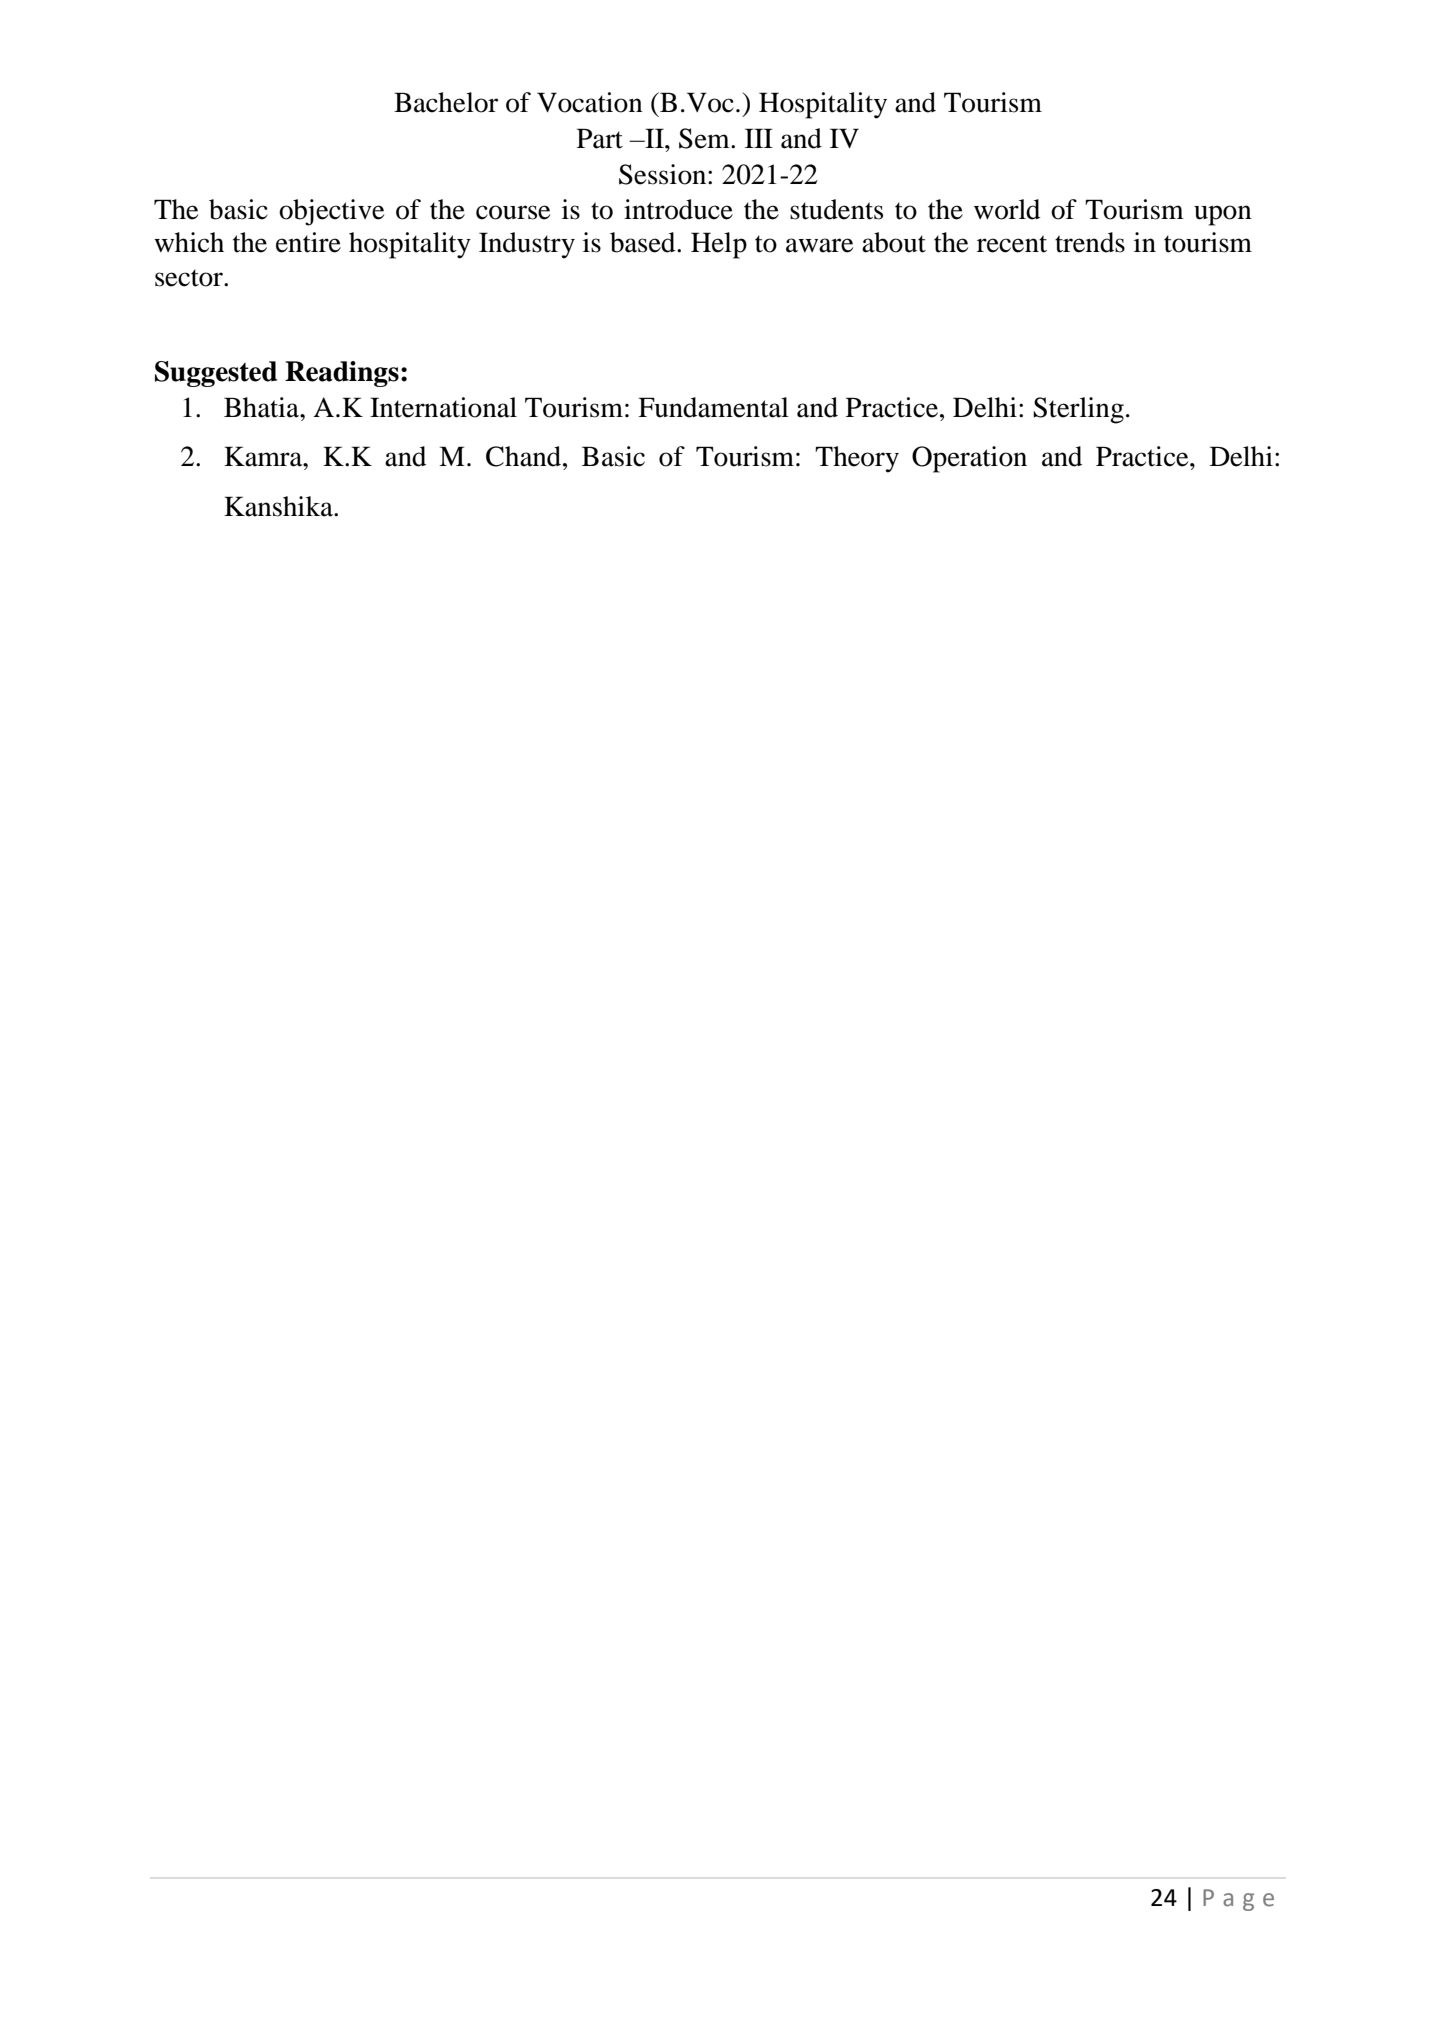 Image resolution: width=1436 pixels, height=2031 pixels. Describe the element at coordinates (342, 374) in the screenshot. I see `Readings` at that location.
